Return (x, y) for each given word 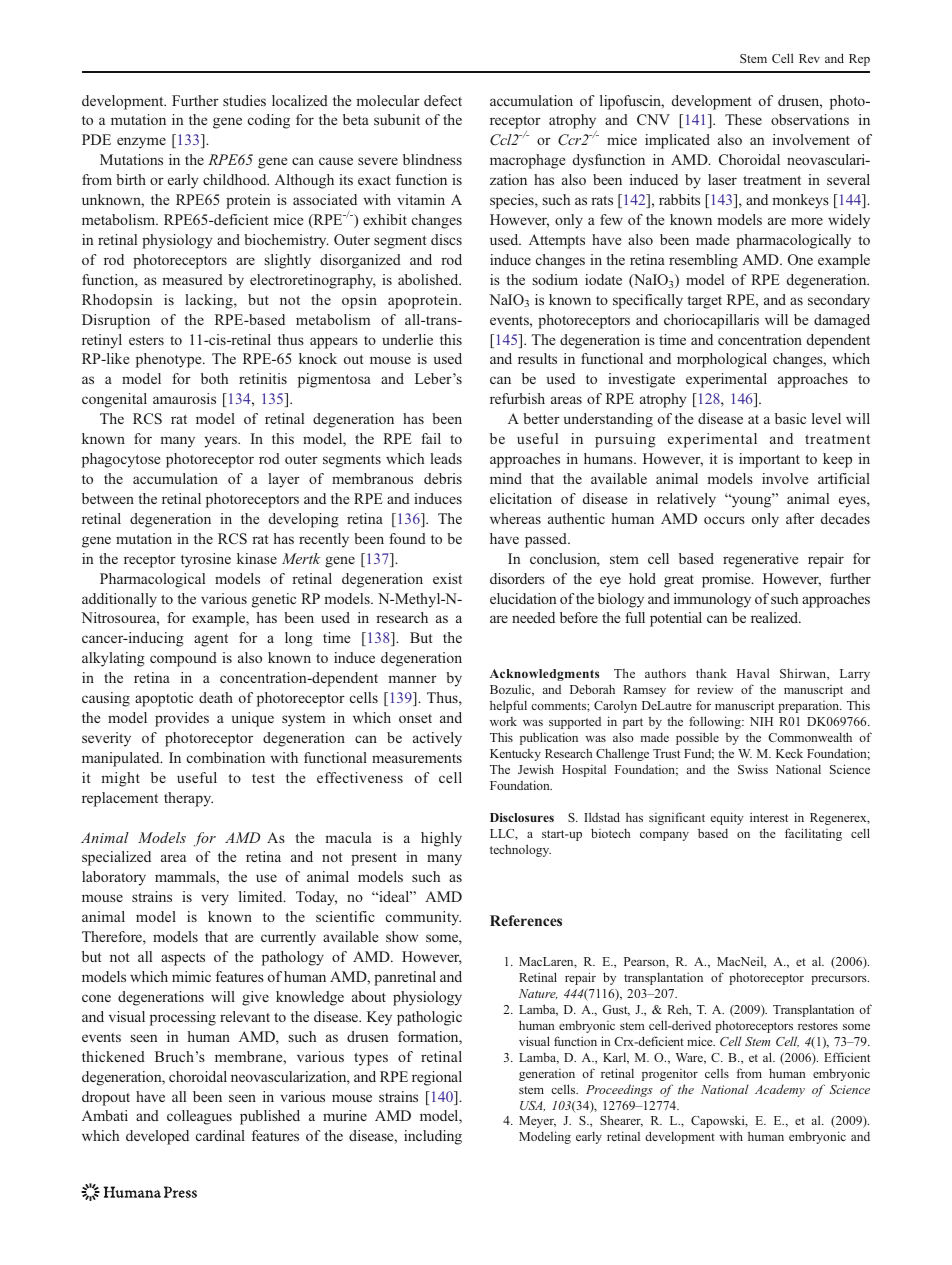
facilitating (813, 834)
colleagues (199, 1117)
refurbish (517, 398)
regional (437, 1078)
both (214, 378)
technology (520, 850)
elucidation (523, 598)
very (215, 900)
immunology (712, 600)
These (743, 119)
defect (443, 100)
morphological (722, 360)
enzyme (141, 143)
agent (211, 640)
